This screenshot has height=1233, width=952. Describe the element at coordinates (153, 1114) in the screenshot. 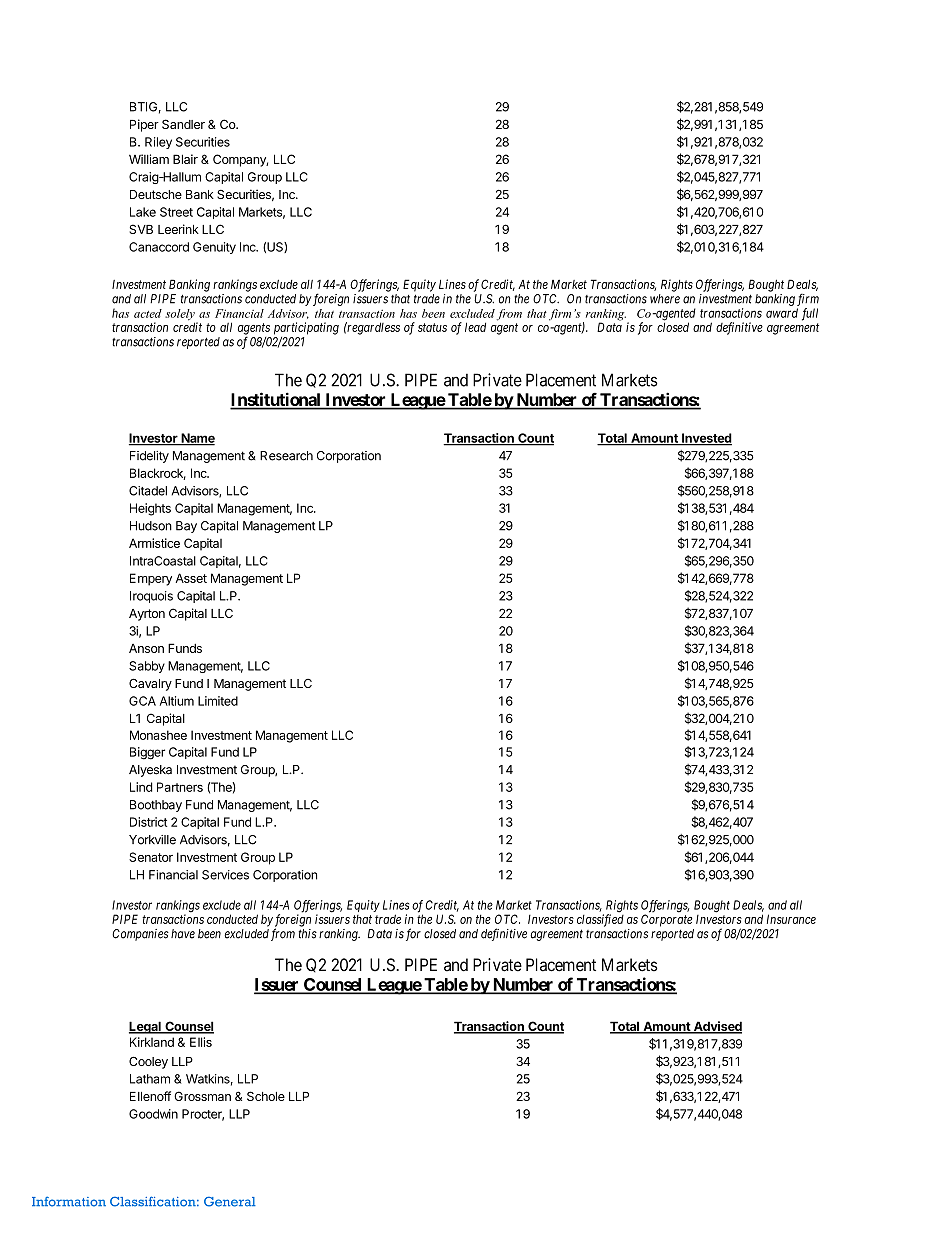

I see `Goodwin` at that location.
